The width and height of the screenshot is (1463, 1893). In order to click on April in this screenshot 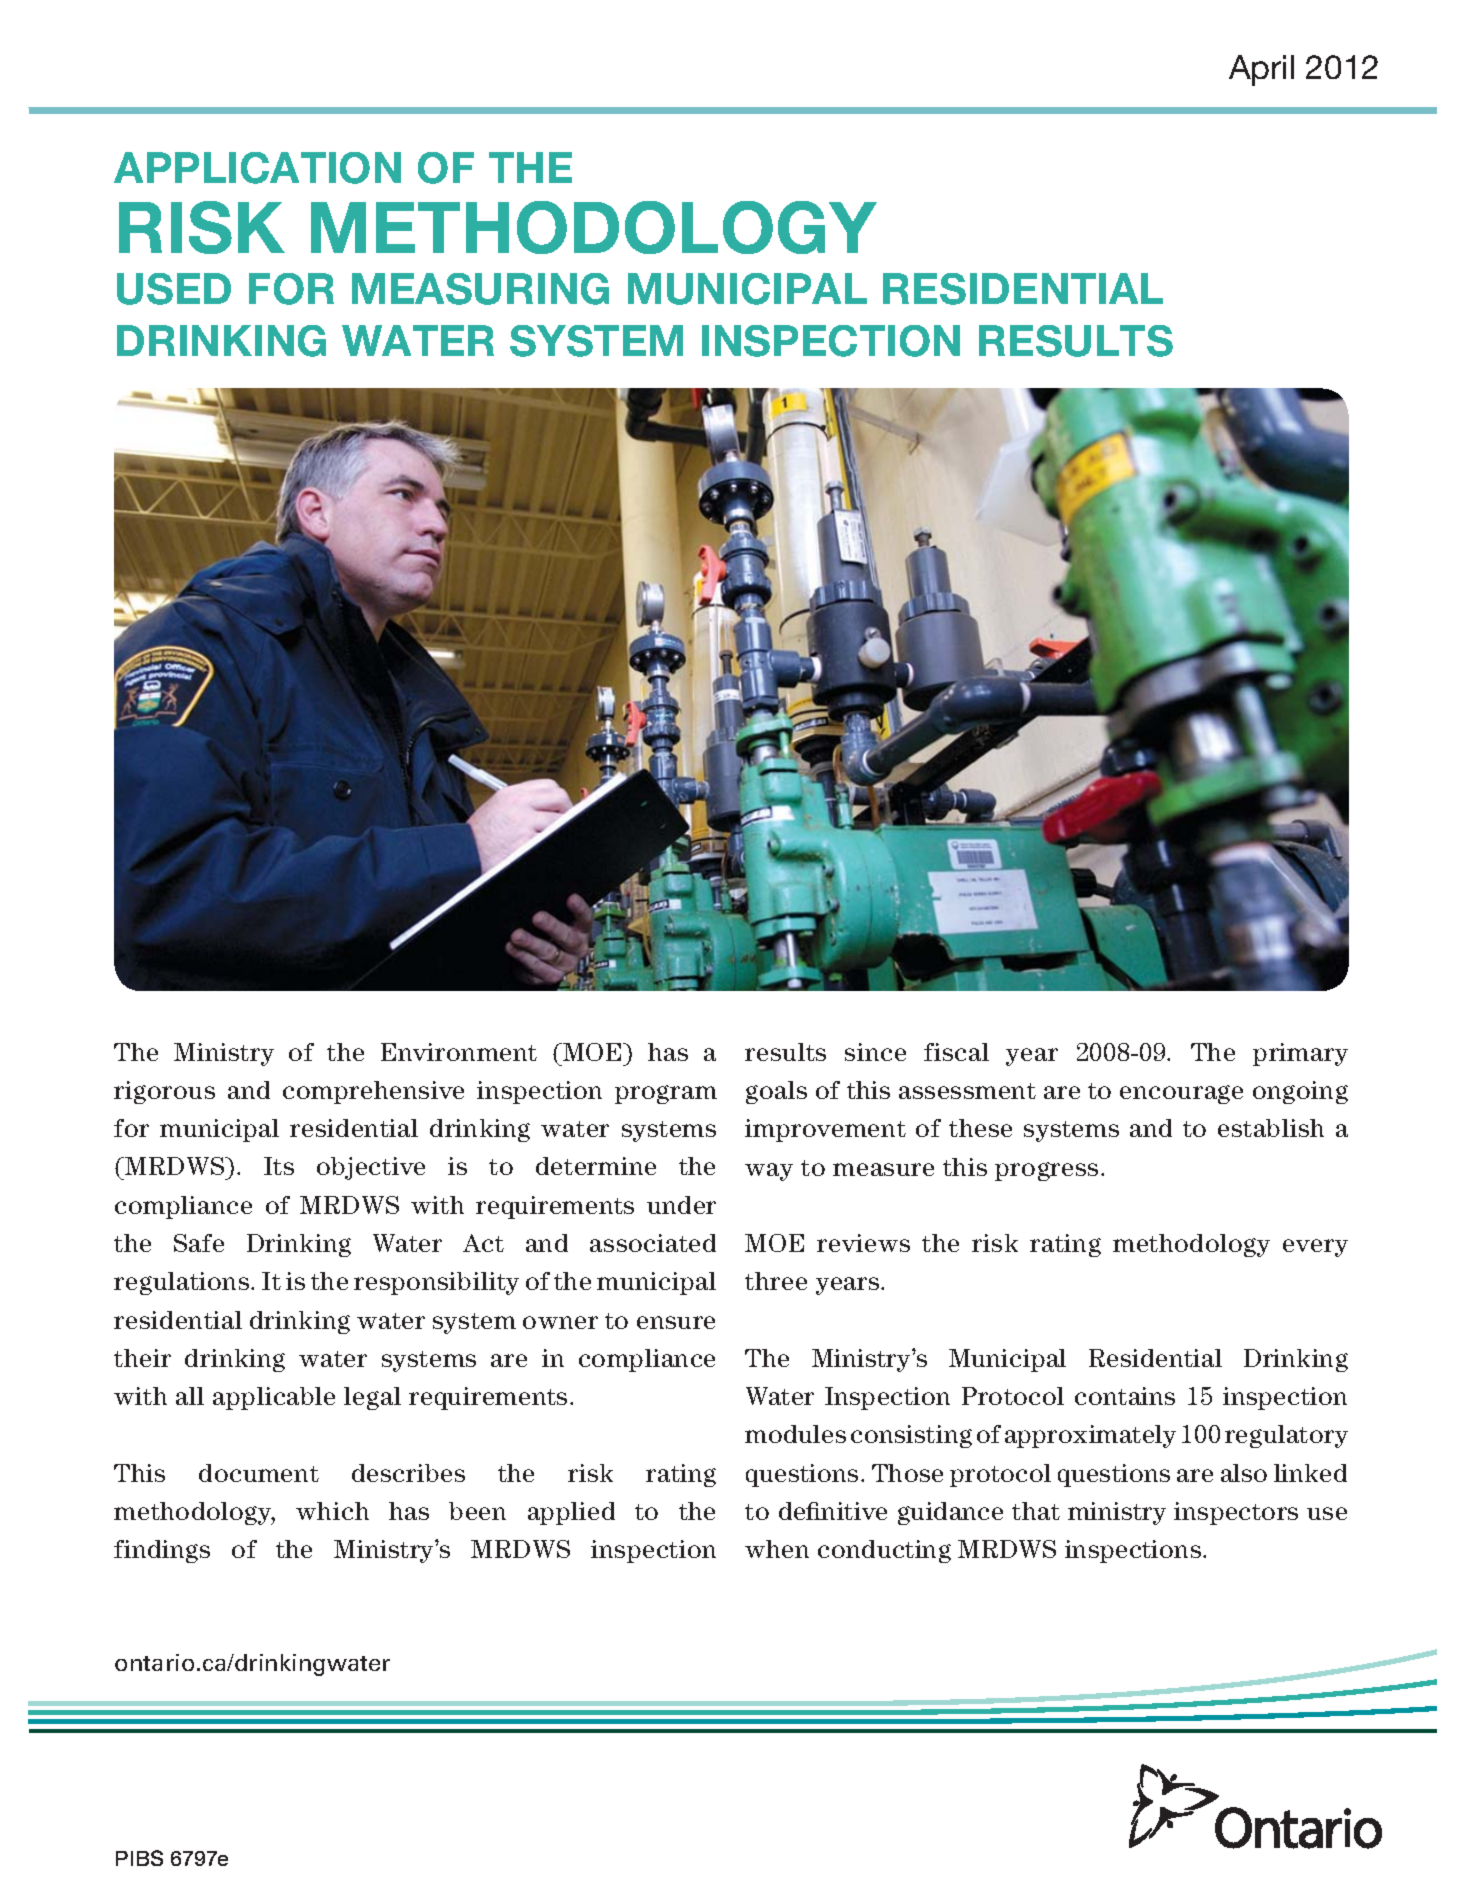, I will do `click(1261, 70)`.
